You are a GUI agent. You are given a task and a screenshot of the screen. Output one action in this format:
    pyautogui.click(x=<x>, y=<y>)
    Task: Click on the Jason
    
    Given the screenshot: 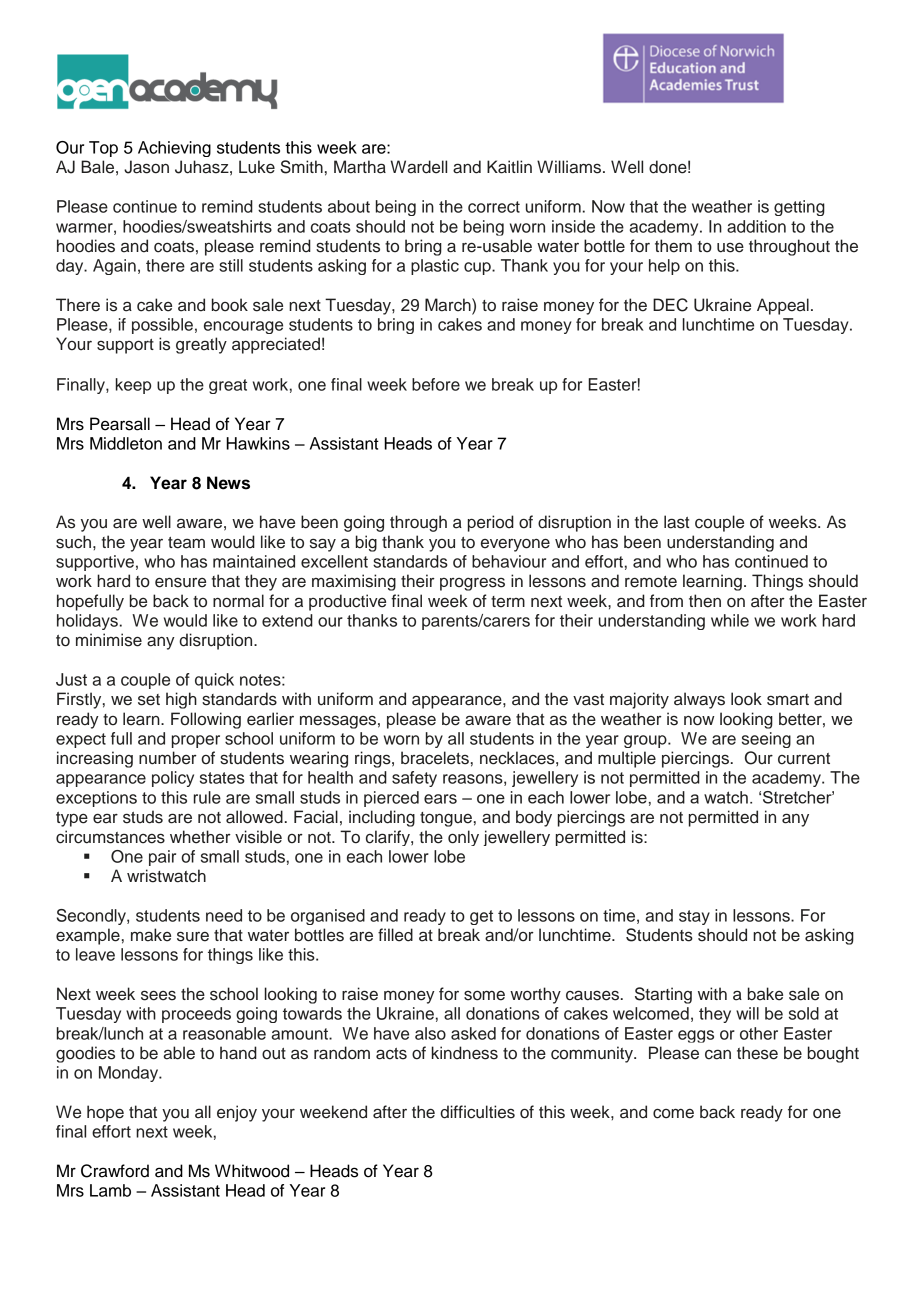 What is the action you would take?
    pyautogui.click(x=146, y=167)
